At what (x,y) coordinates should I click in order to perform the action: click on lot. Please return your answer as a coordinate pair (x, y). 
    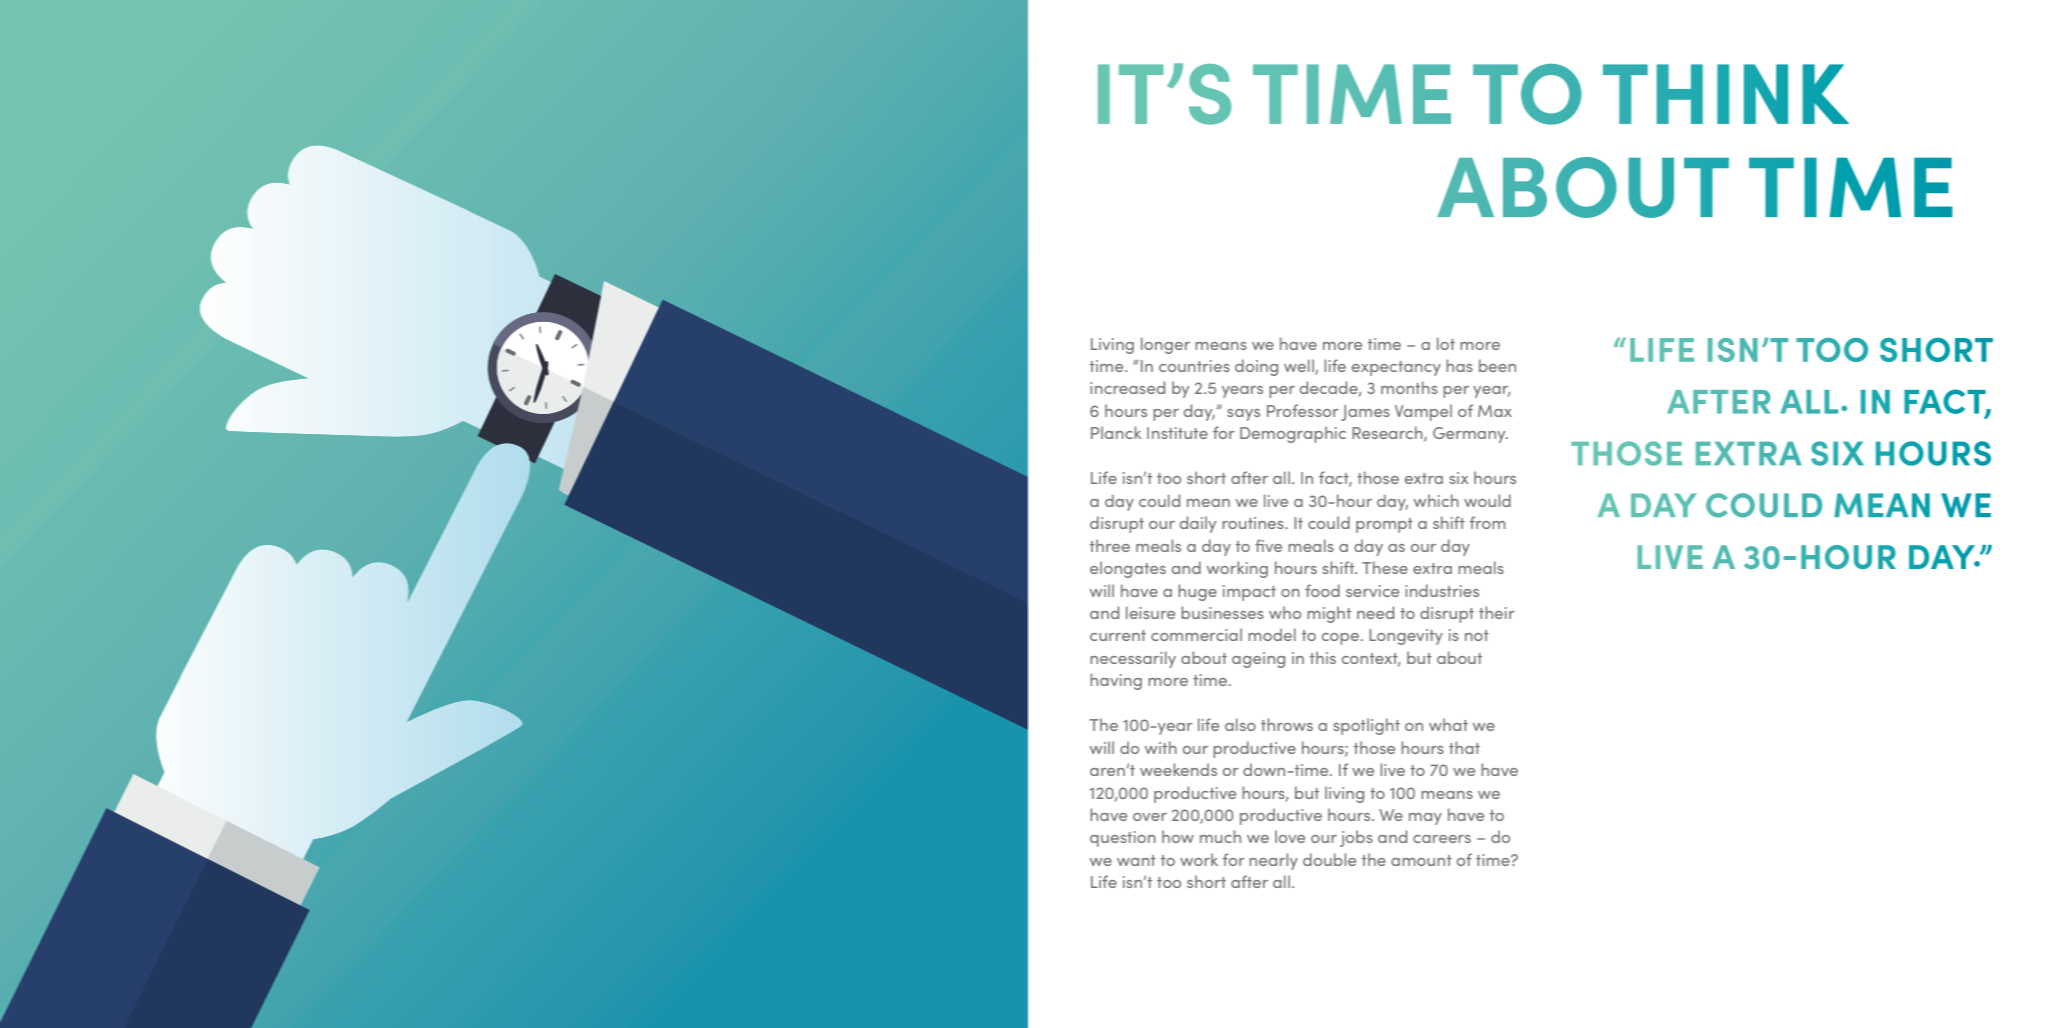
    Looking at the image, I should click on (1446, 343).
